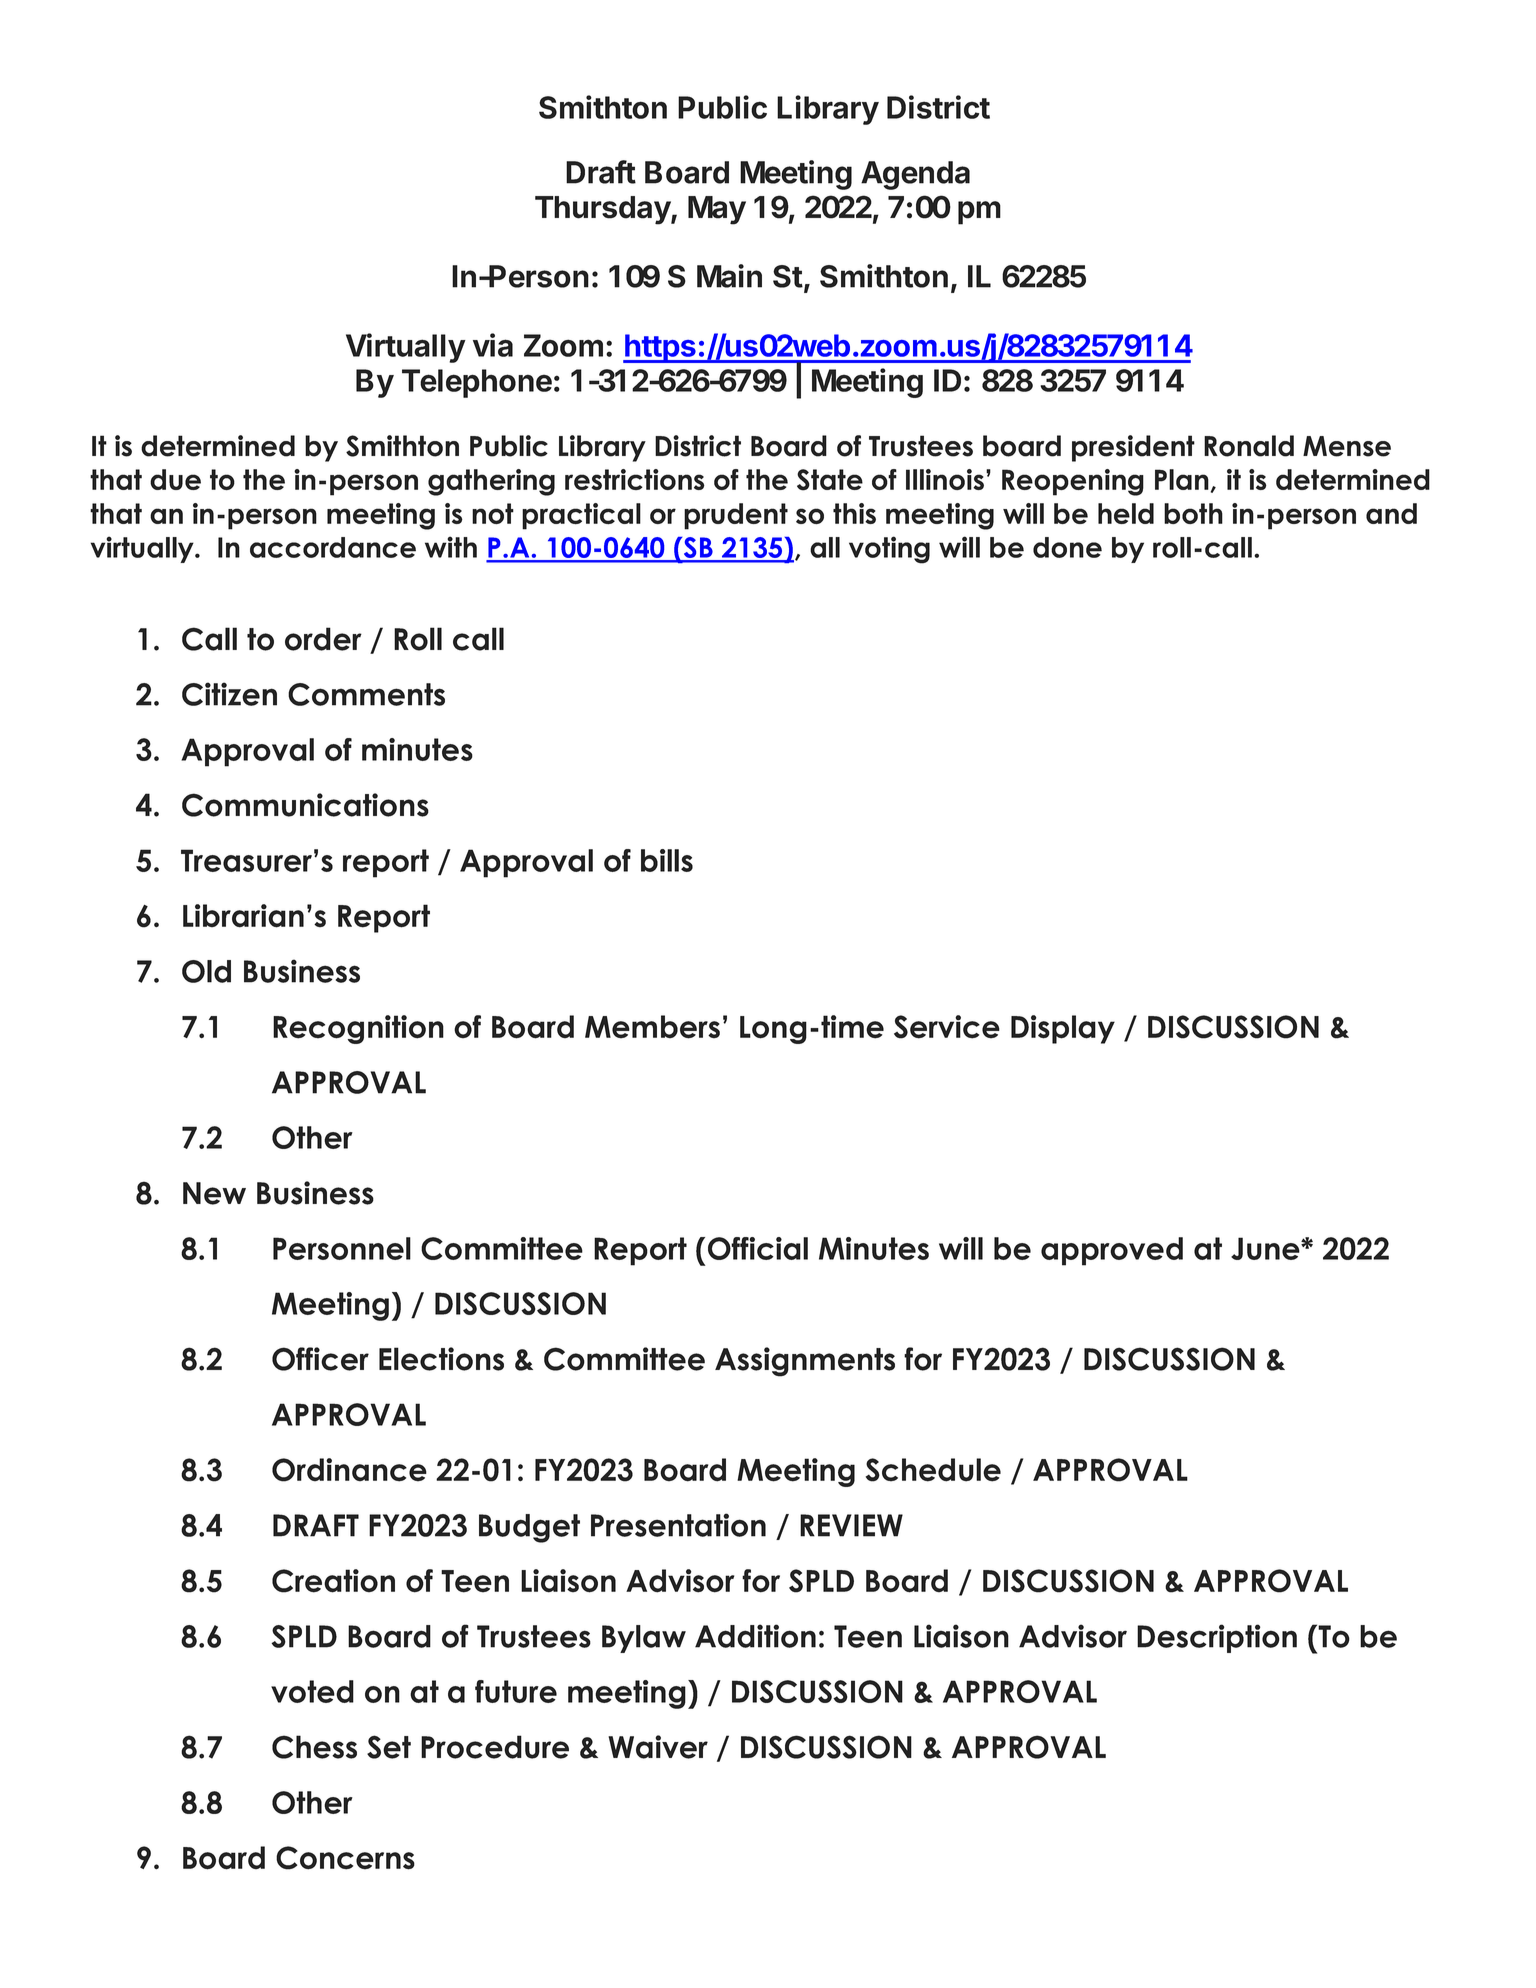  Describe the element at coordinates (1249, 446) in the document. I see `Ronald` at that location.
